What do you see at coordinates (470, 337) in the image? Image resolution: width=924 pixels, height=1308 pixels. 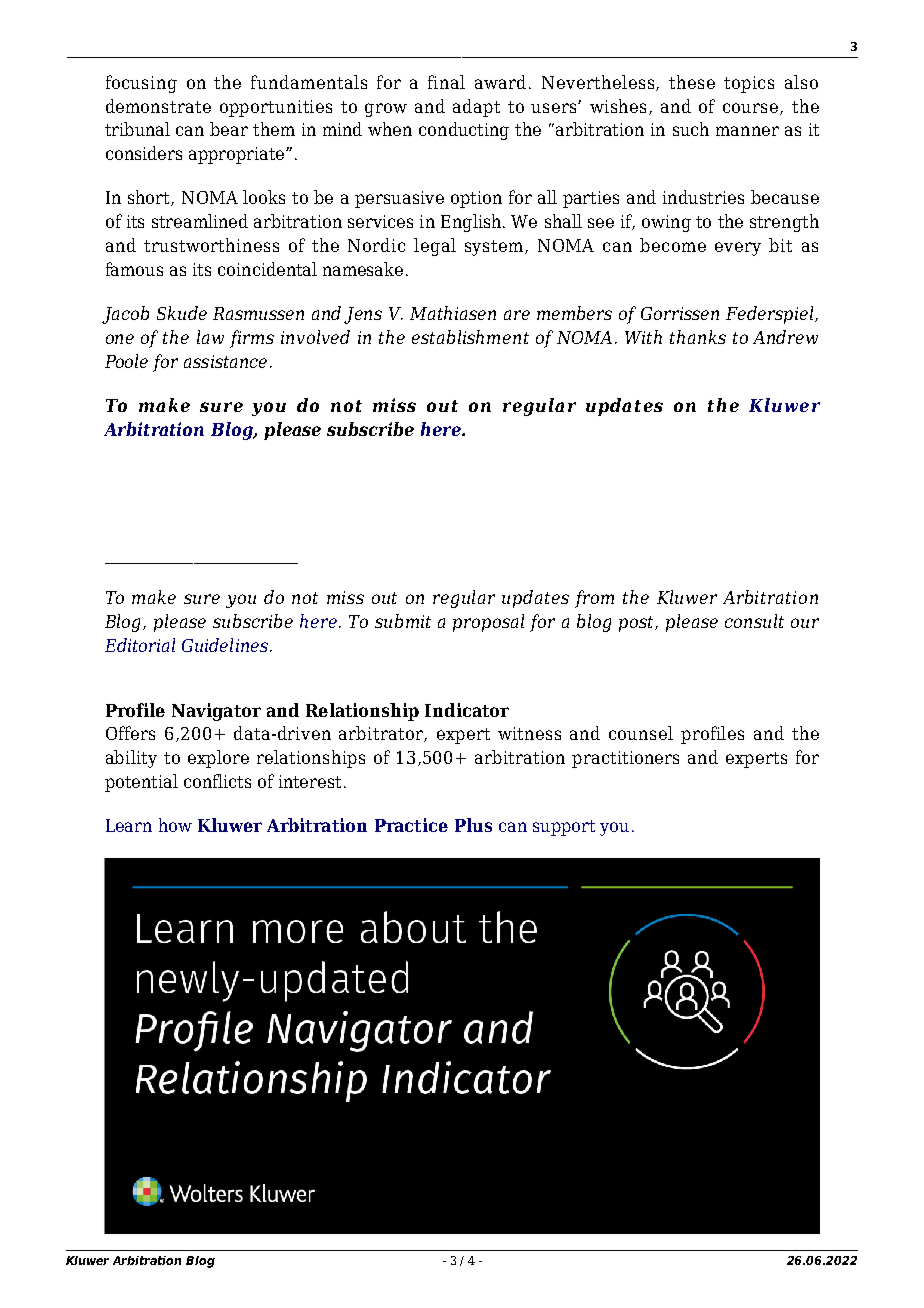 I see `establishment` at bounding box center [470, 337].
